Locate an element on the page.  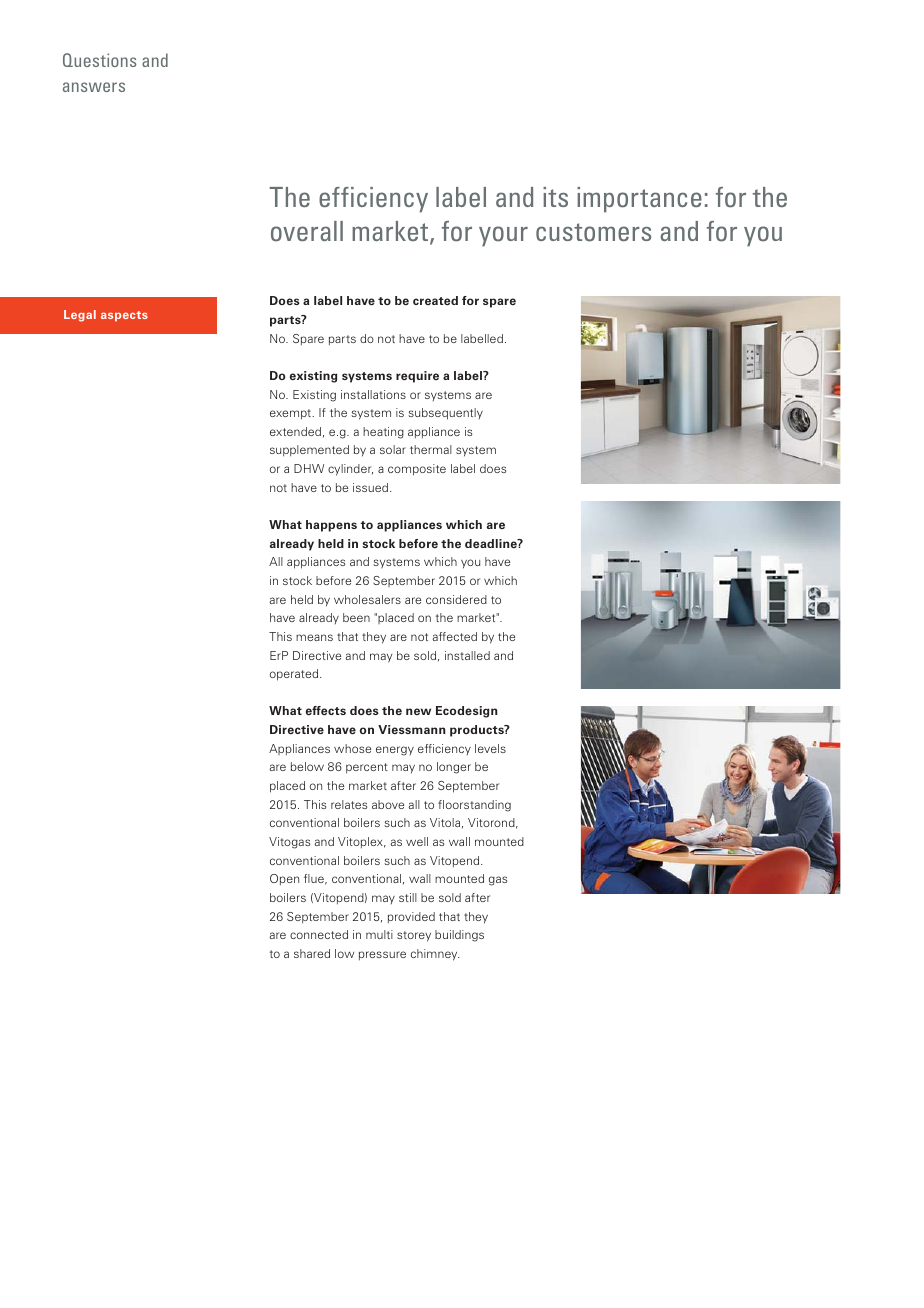
its is located at coordinates (555, 197).
